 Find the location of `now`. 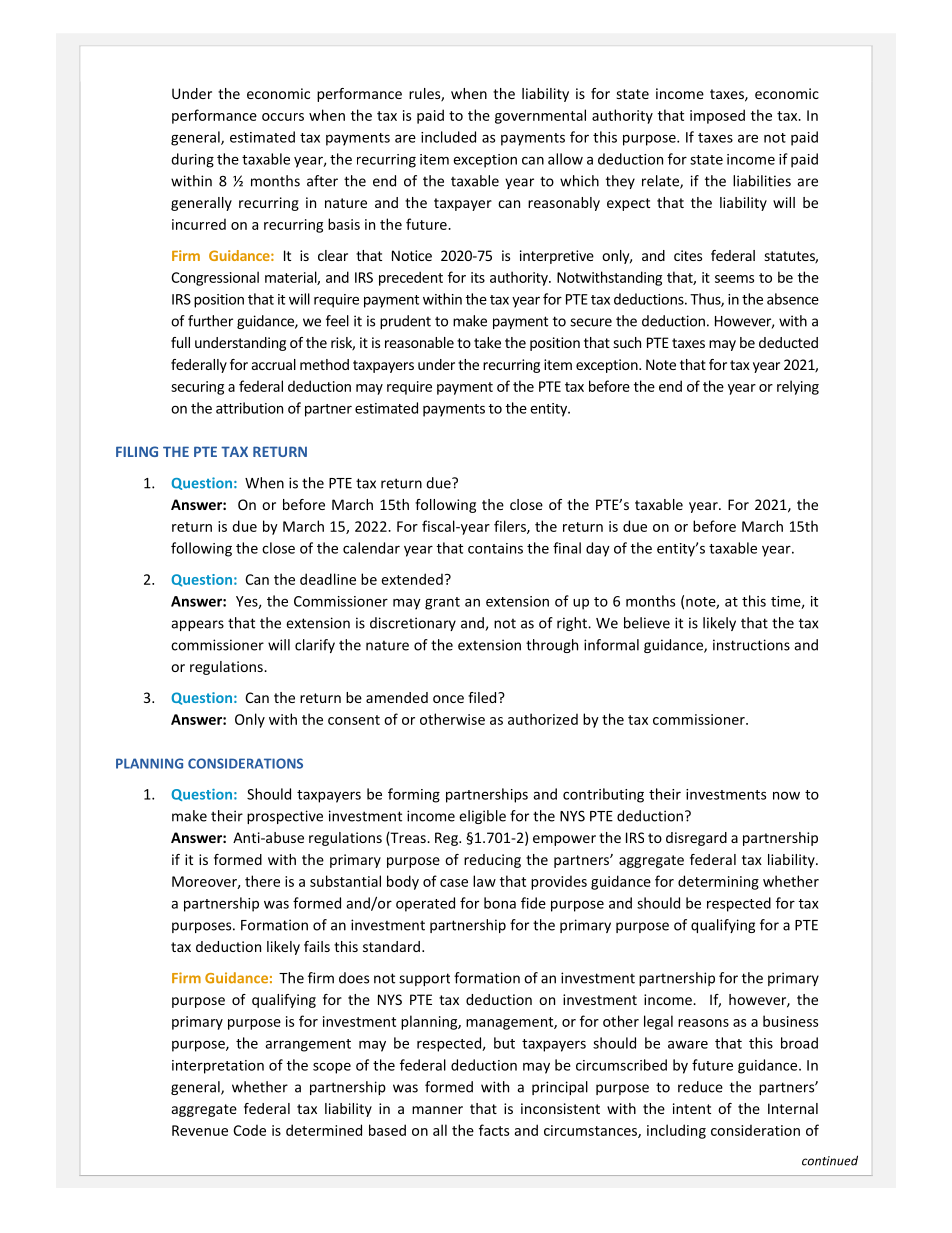

now is located at coordinates (786, 795).
